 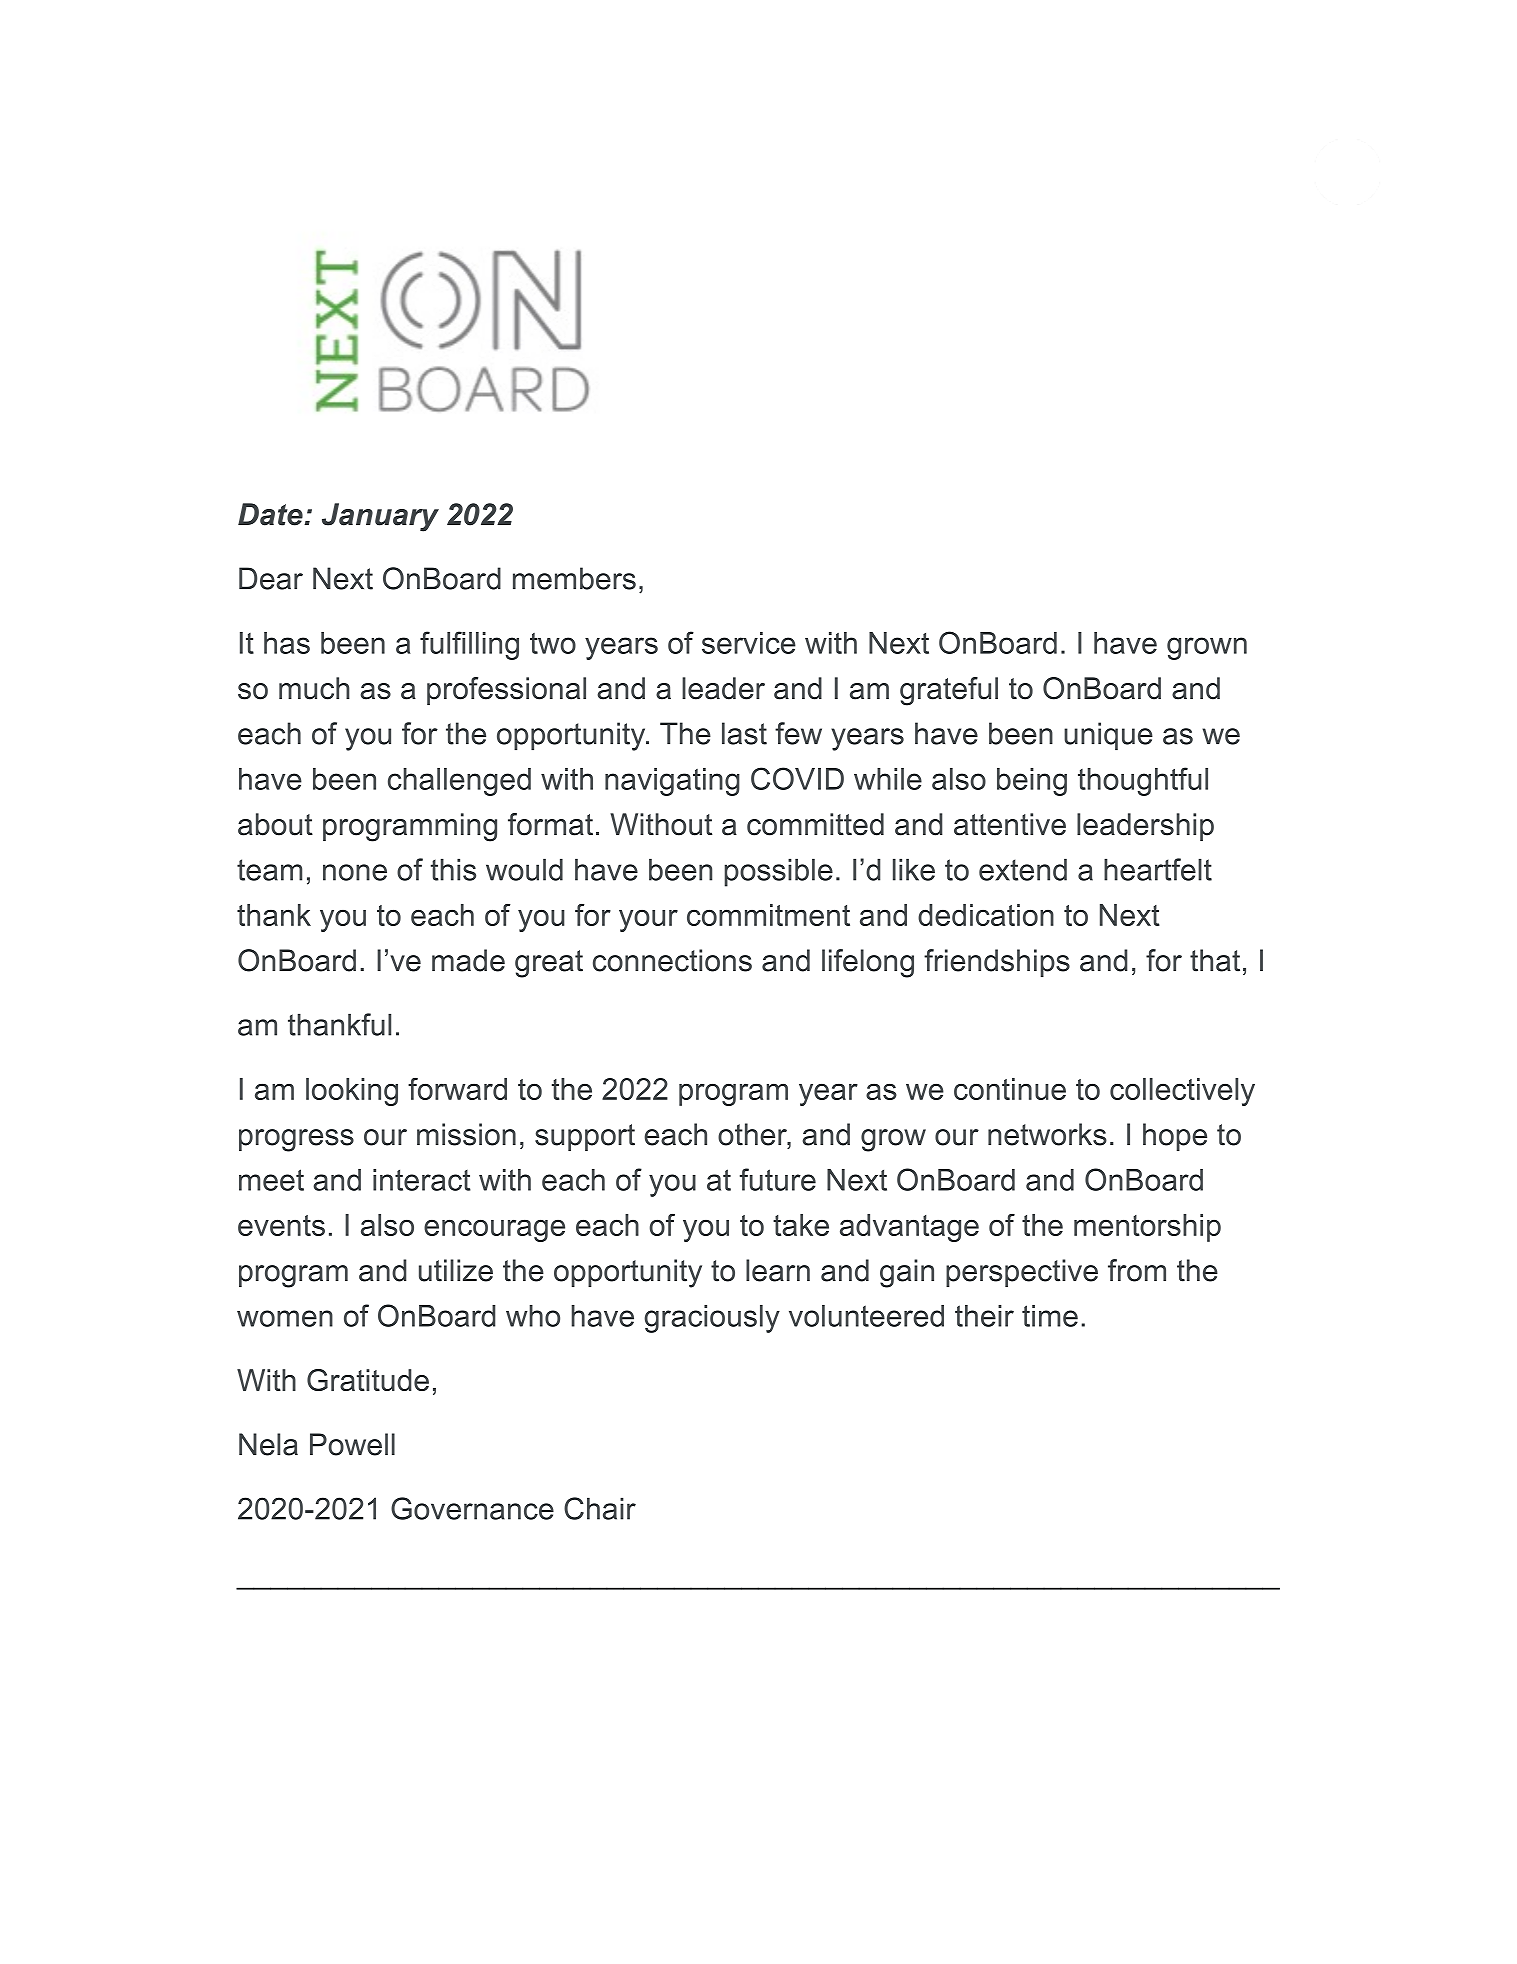 I want to click on possible, so click(x=778, y=872).
